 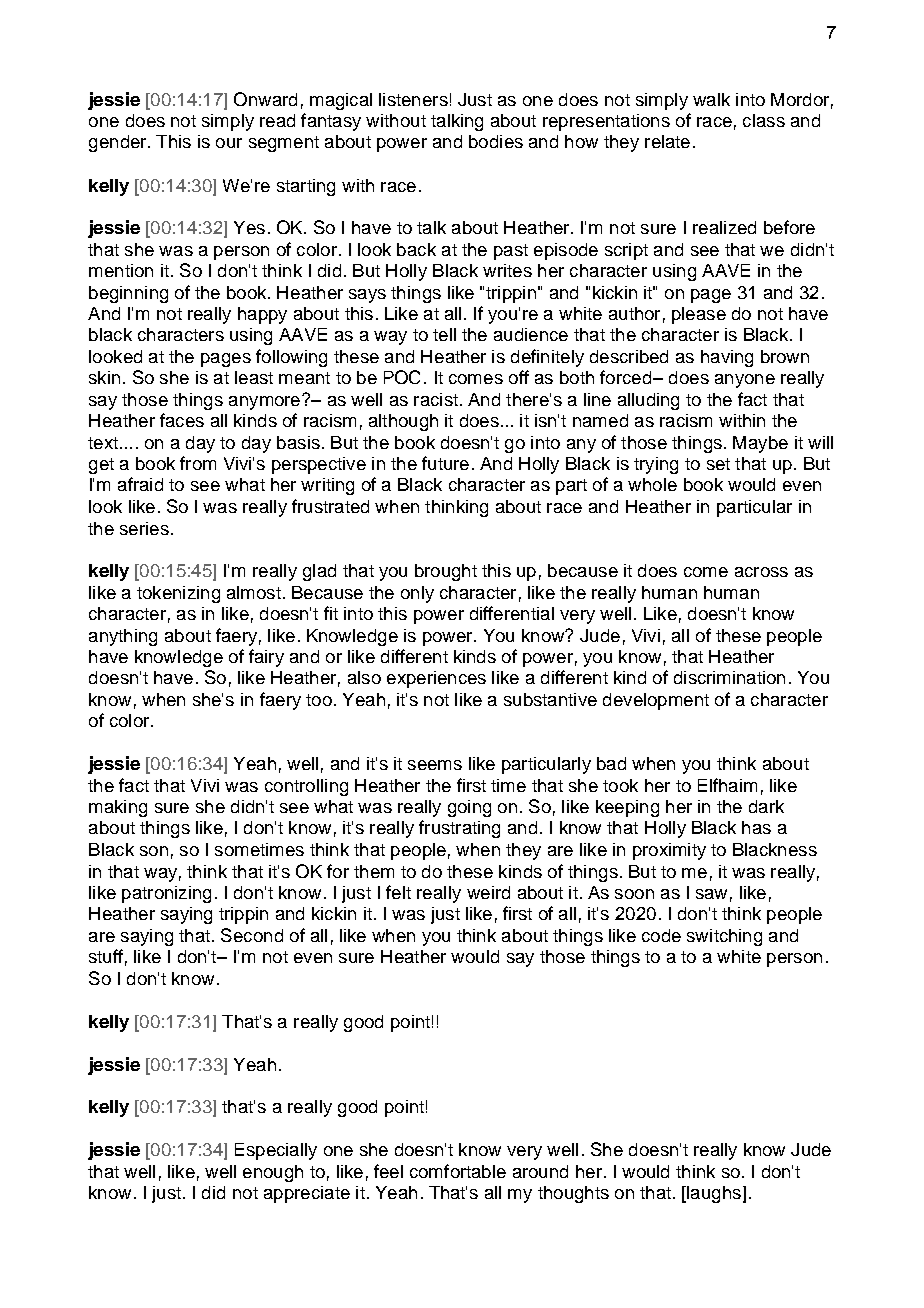 I want to click on faces, so click(x=182, y=420).
